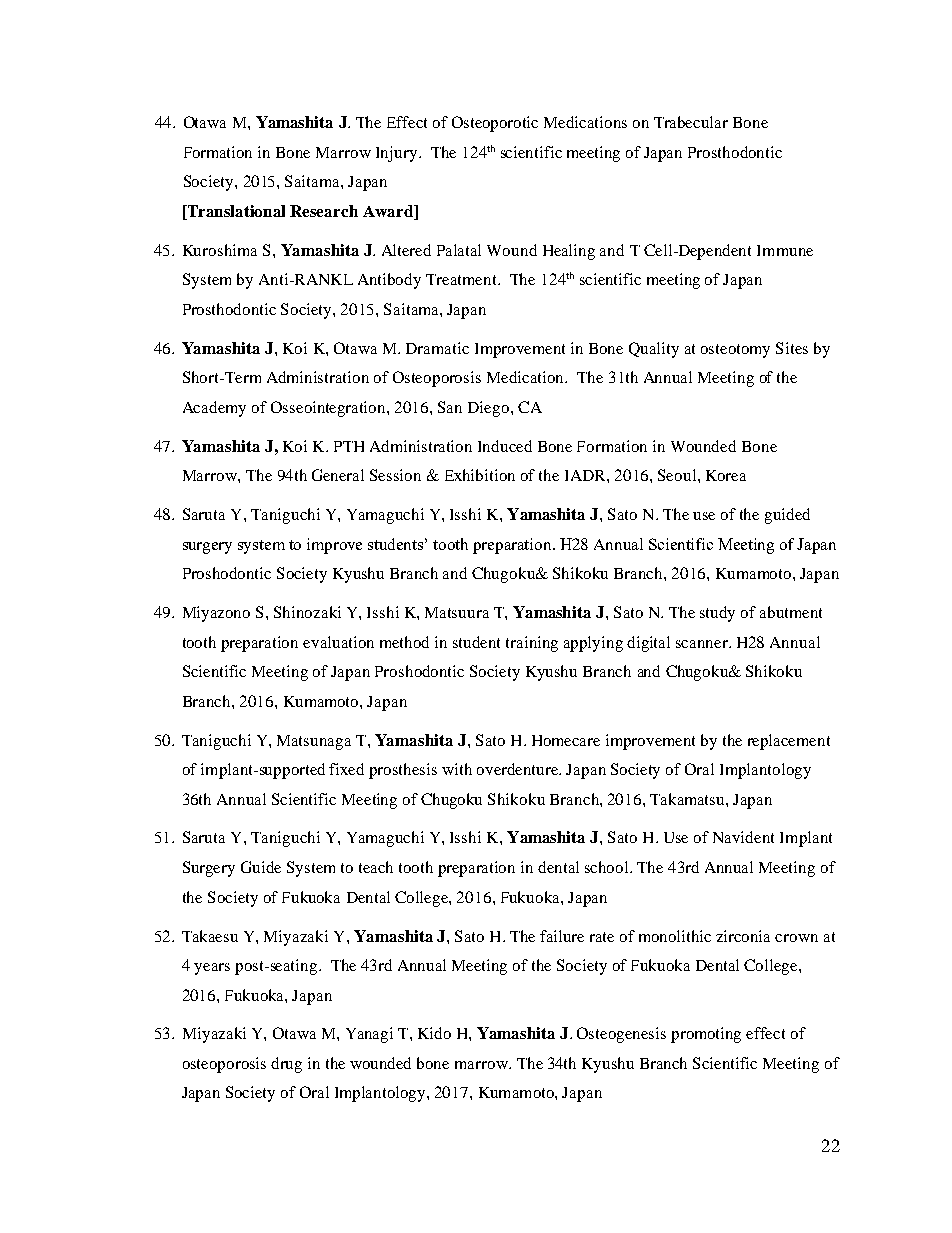 This image has width=952, height=1233. Describe the element at coordinates (324, 211) in the image. I see `Research` at that location.
